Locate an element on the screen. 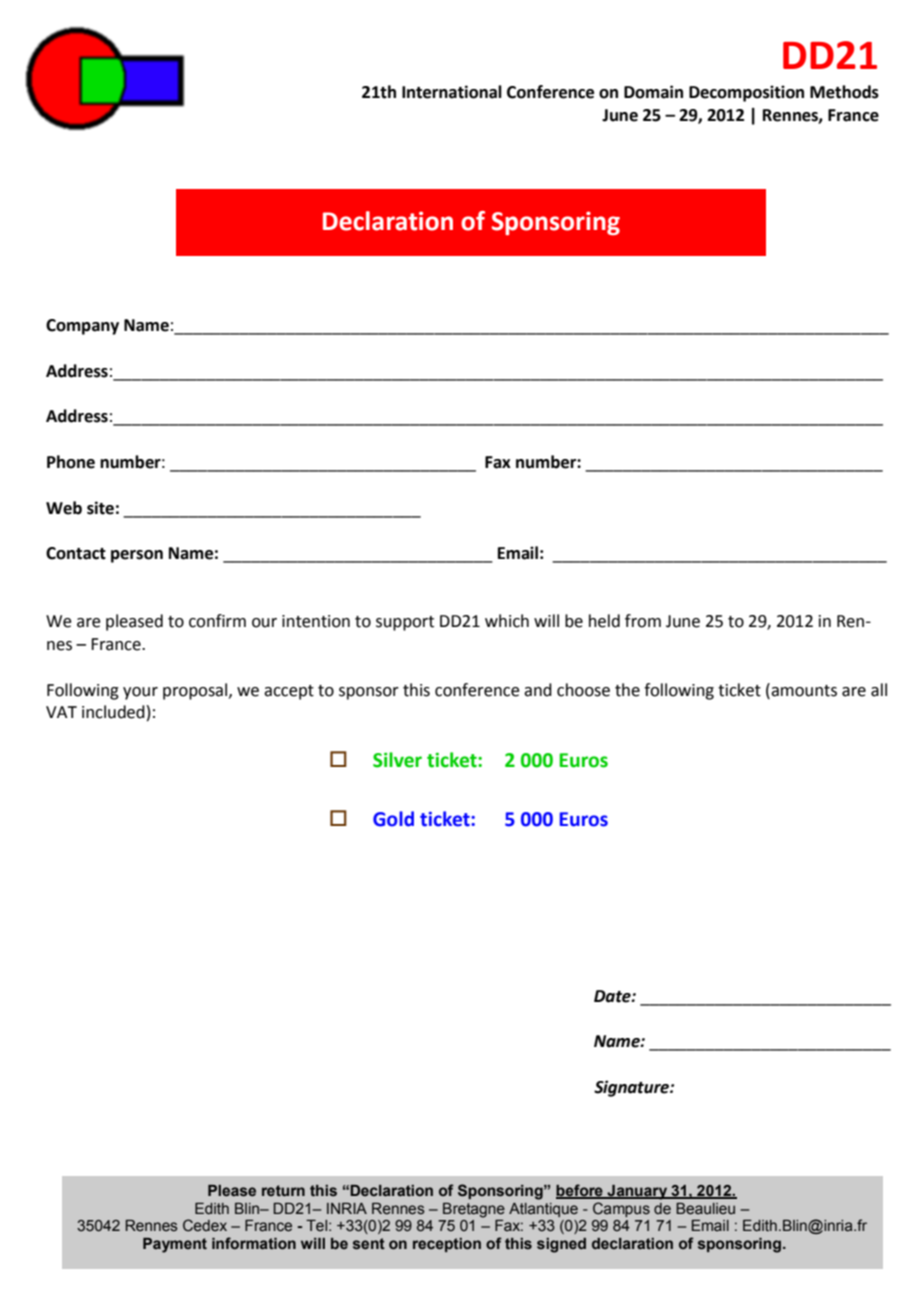 The width and height of the screenshot is (924, 1308). Silver is located at coordinates (397, 760).
